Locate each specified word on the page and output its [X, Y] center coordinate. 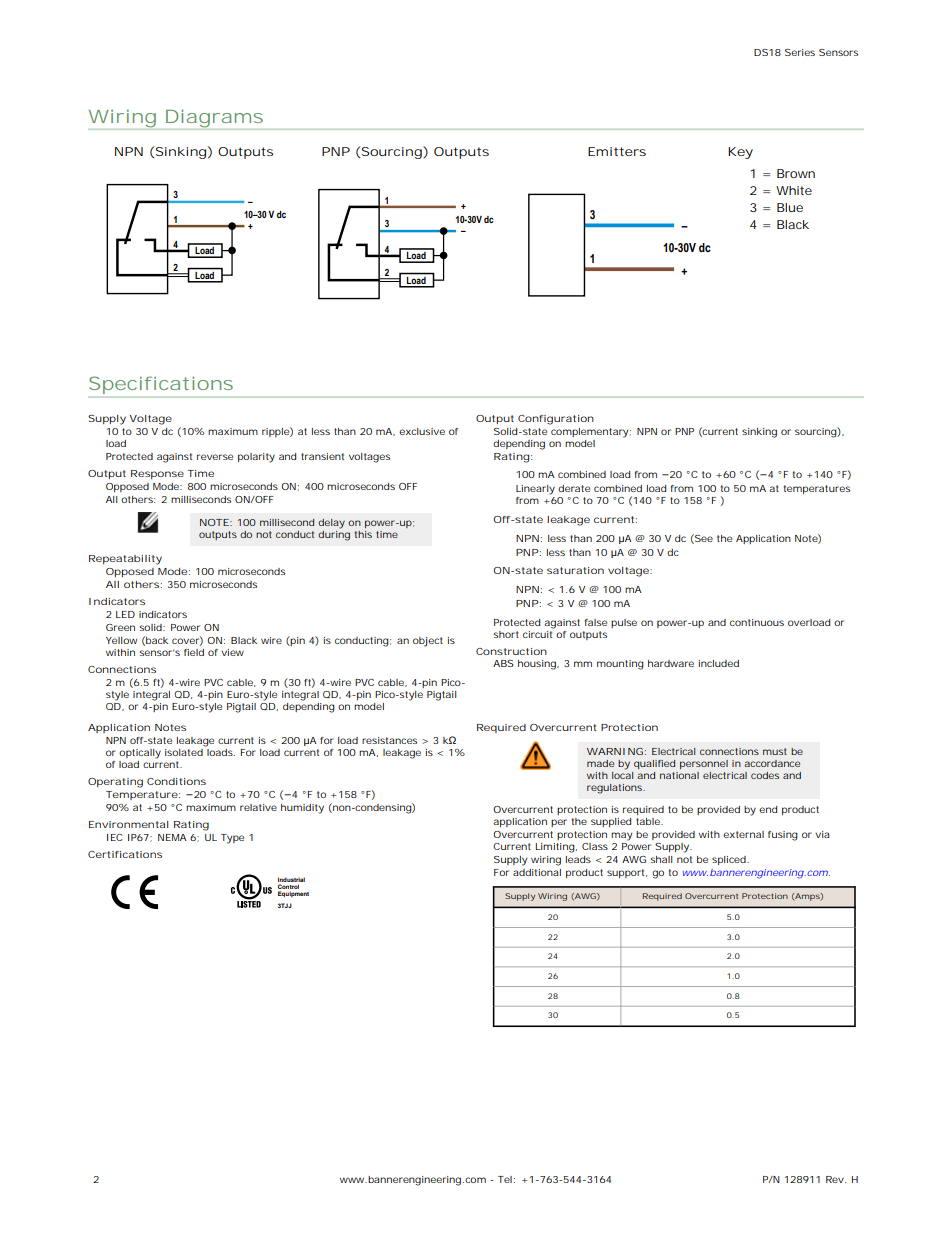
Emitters [617, 151]
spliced [729, 860]
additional [537, 872]
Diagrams [214, 118]
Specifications [161, 385]
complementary [589, 433]
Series [800, 52]
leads [578, 859]
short [506, 634]
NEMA [172, 837]
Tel [505, 1179]
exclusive [422, 431]
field [194, 652]
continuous [757, 622]
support [627, 873]
